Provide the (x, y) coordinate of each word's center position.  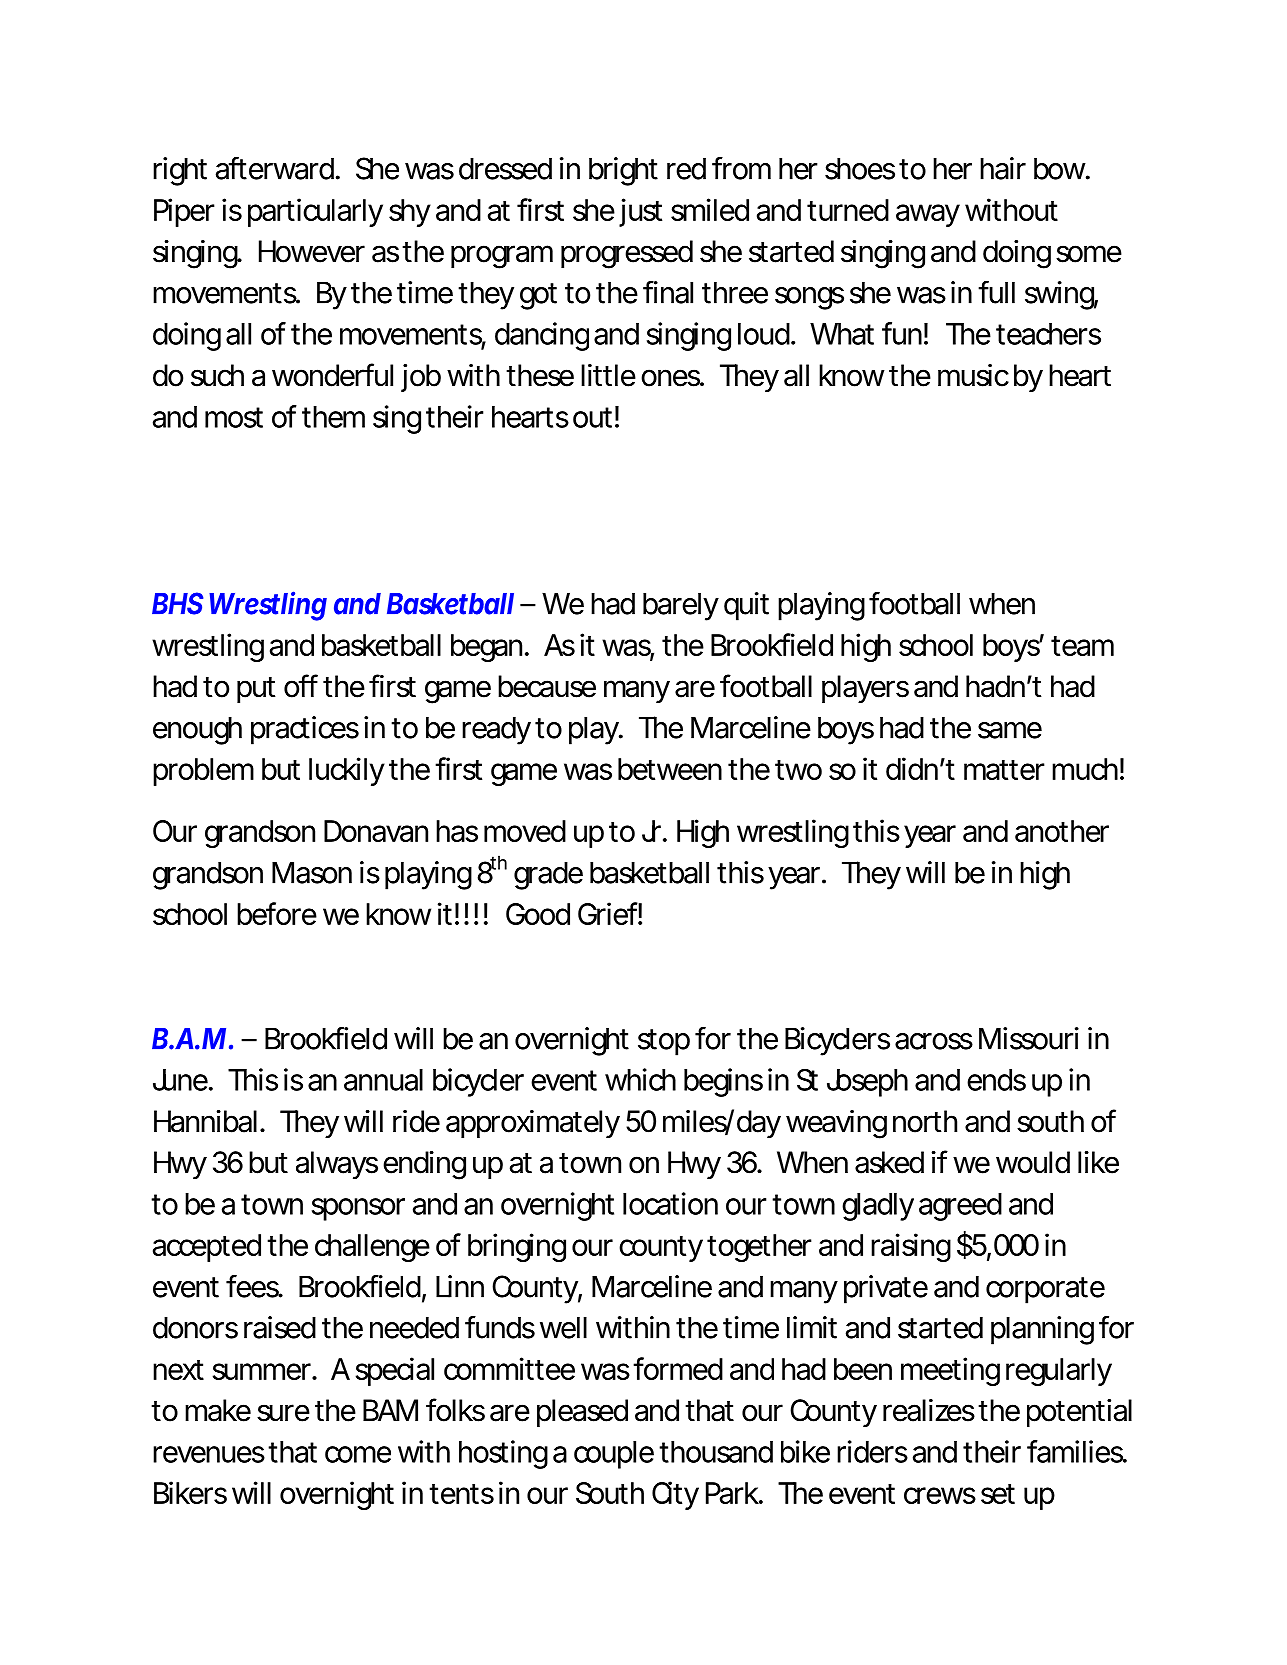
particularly (315, 212)
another (1062, 831)
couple (614, 1455)
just (640, 212)
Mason (312, 872)
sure (283, 1413)
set (998, 1494)
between (670, 769)
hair (1003, 168)
